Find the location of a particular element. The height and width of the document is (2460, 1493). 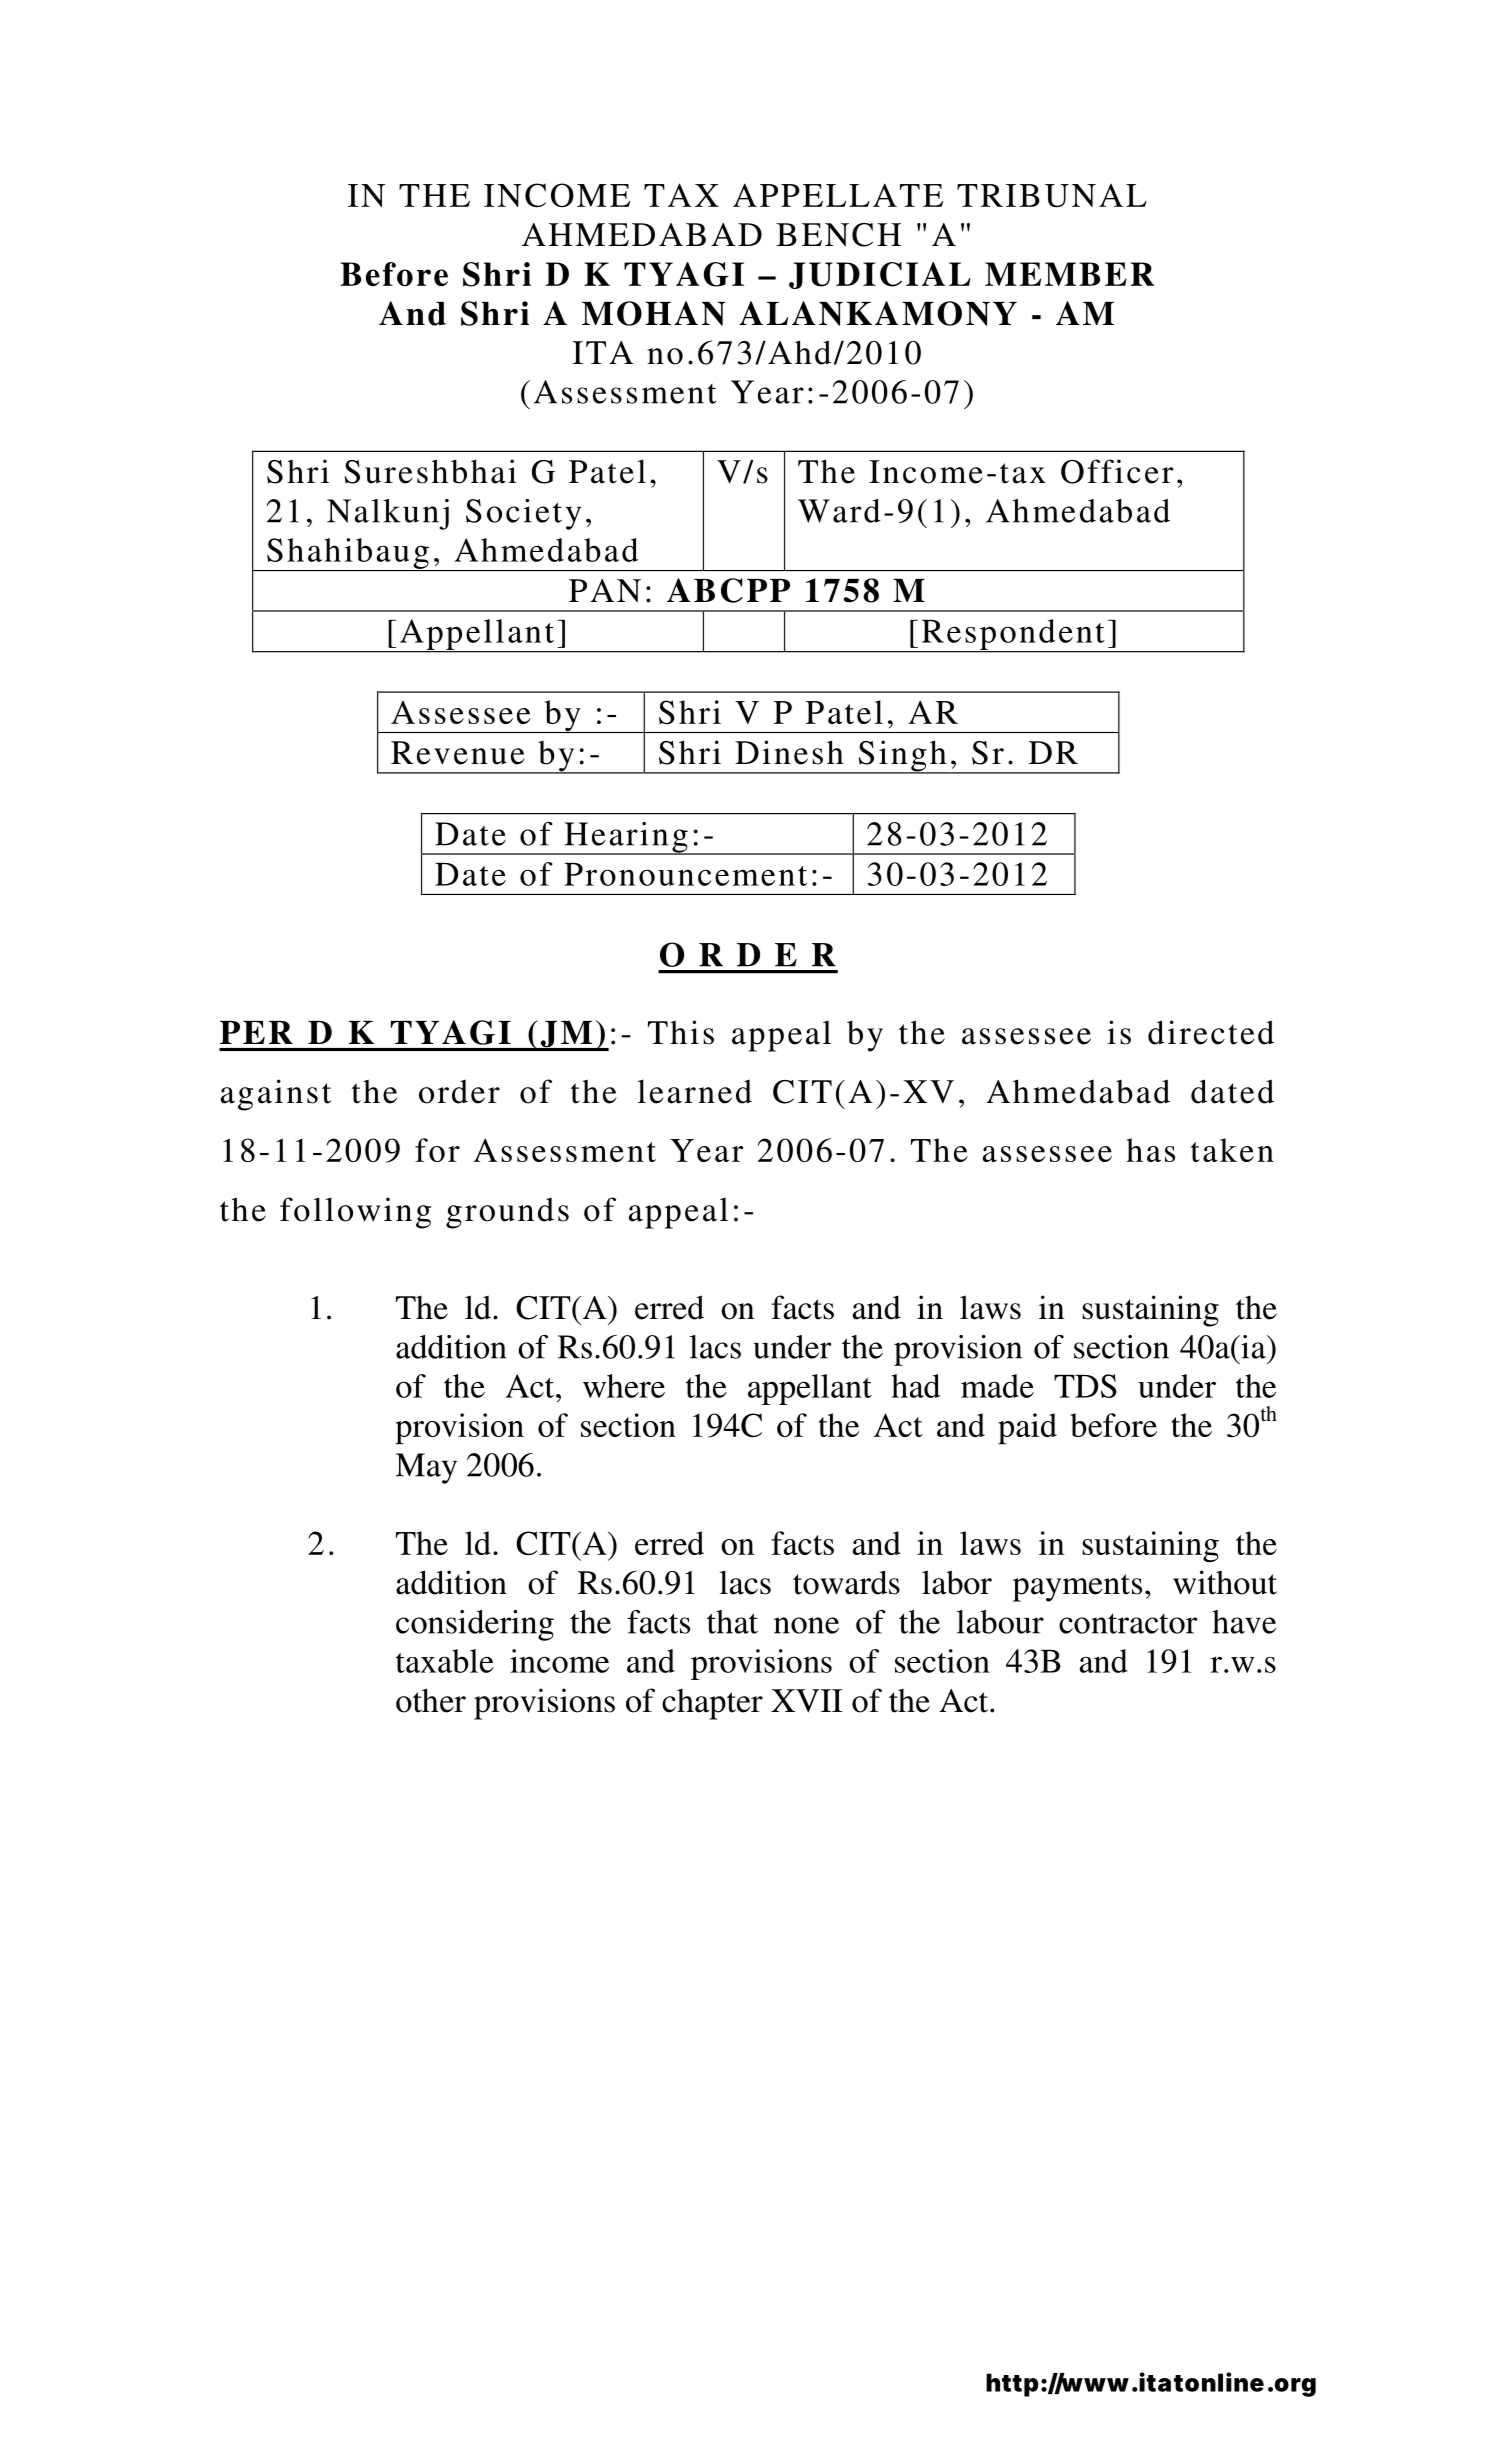

taxable is located at coordinates (445, 1661).
